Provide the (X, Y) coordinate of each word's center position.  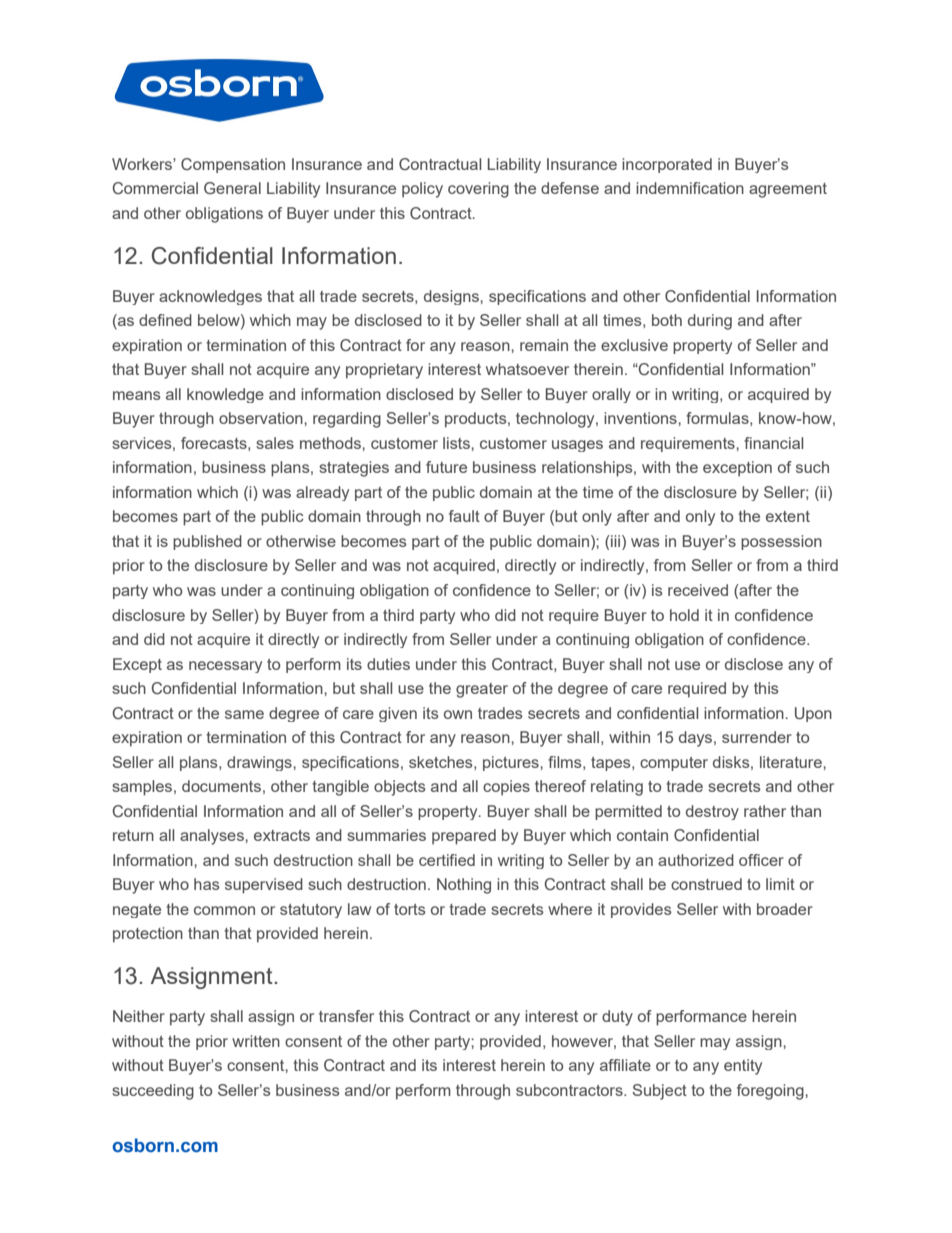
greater (482, 690)
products (477, 420)
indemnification (690, 188)
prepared (464, 837)
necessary (225, 667)
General (232, 188)
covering (478, 190)
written (256, 1041)
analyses (213, 837)
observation (262, 418)
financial (773, 443)
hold (684, 615)
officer (761, 860)
